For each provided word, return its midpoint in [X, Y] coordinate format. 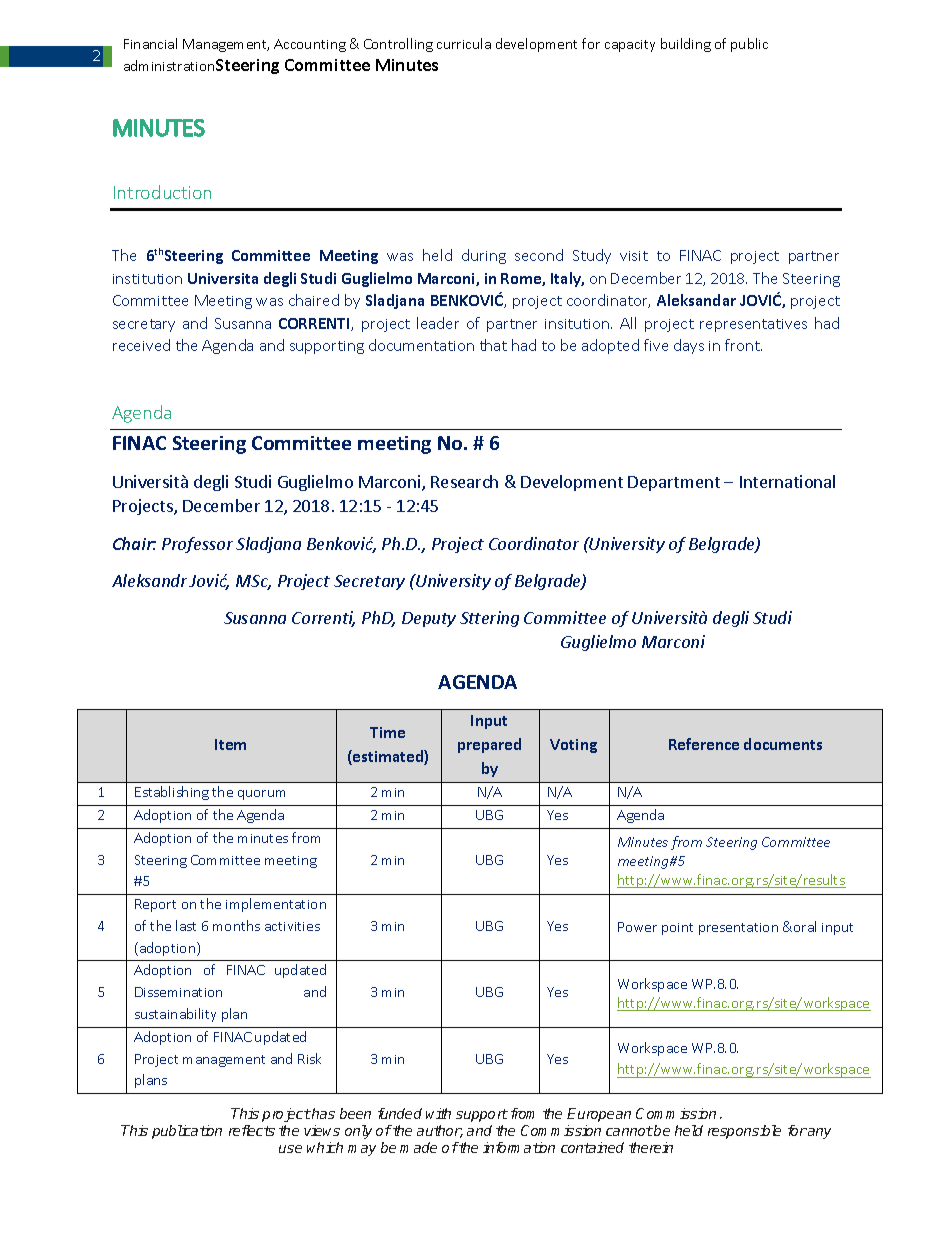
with [438, 1113]
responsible [744, 1132]
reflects [252, 1130]
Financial [150, 43]
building [686, 45]
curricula [464, 43]
